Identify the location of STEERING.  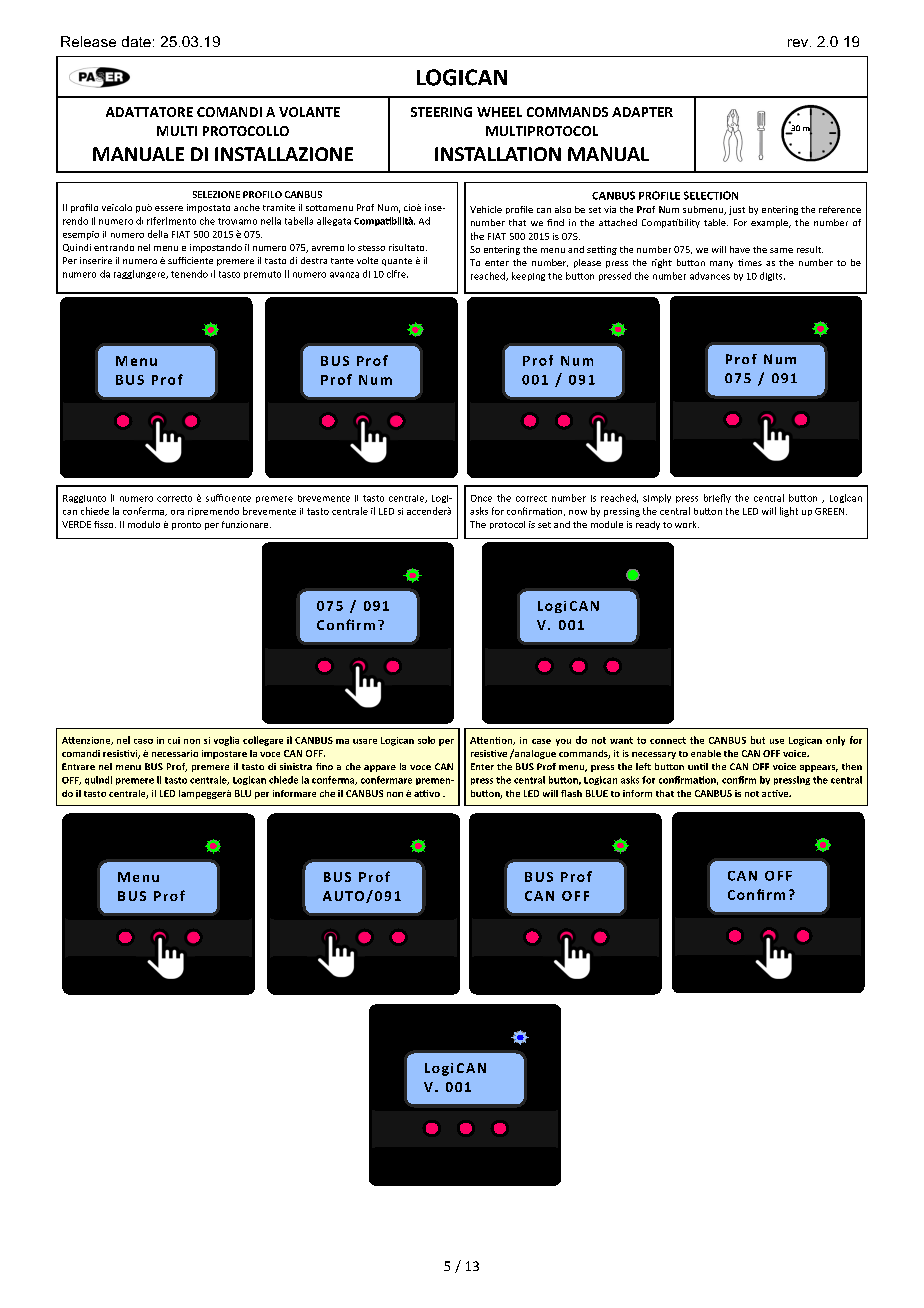
(441, 112).
